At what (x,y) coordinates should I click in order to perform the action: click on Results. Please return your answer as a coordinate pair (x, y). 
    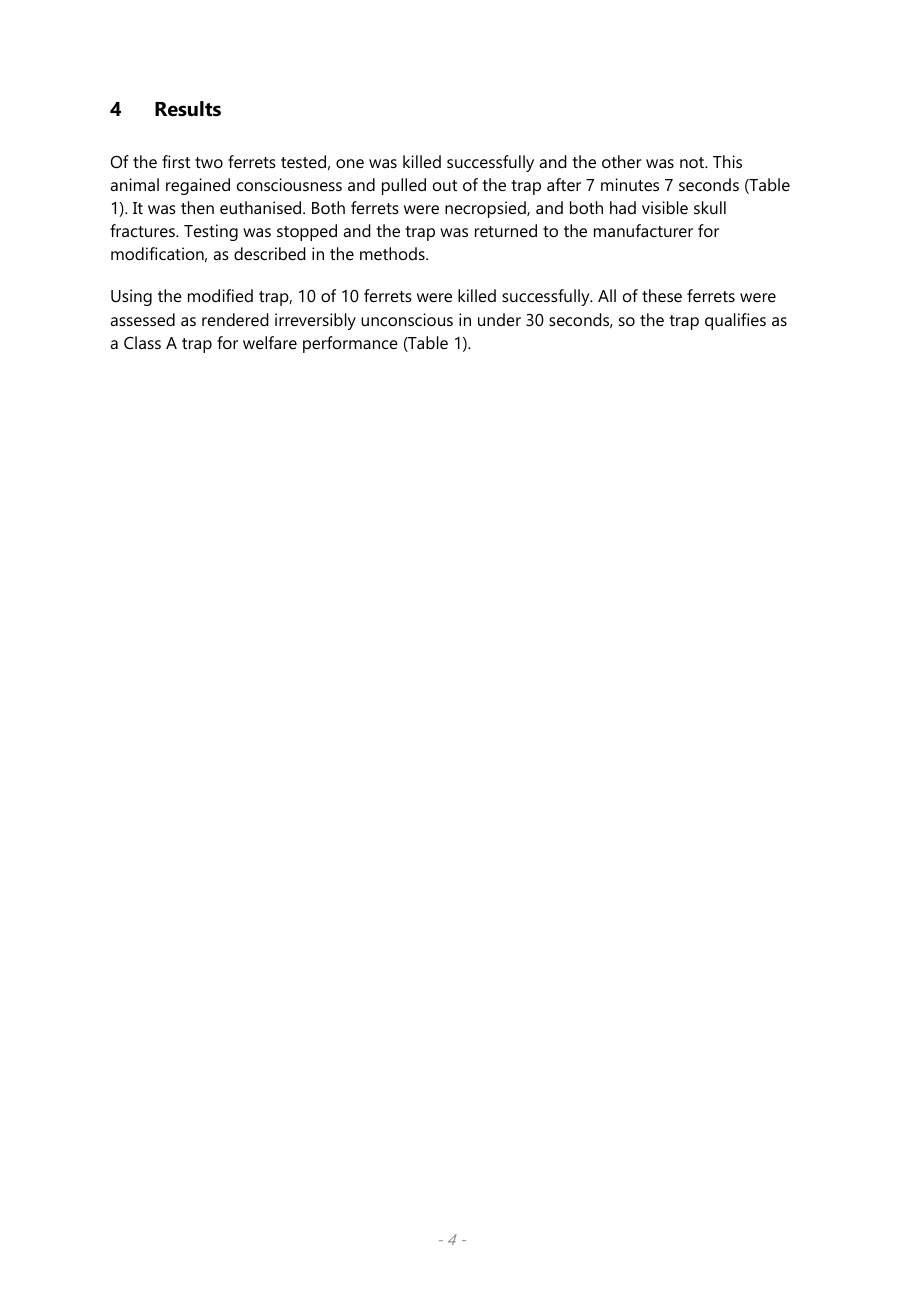
    Looking at the image, I should click on (188, 109).
